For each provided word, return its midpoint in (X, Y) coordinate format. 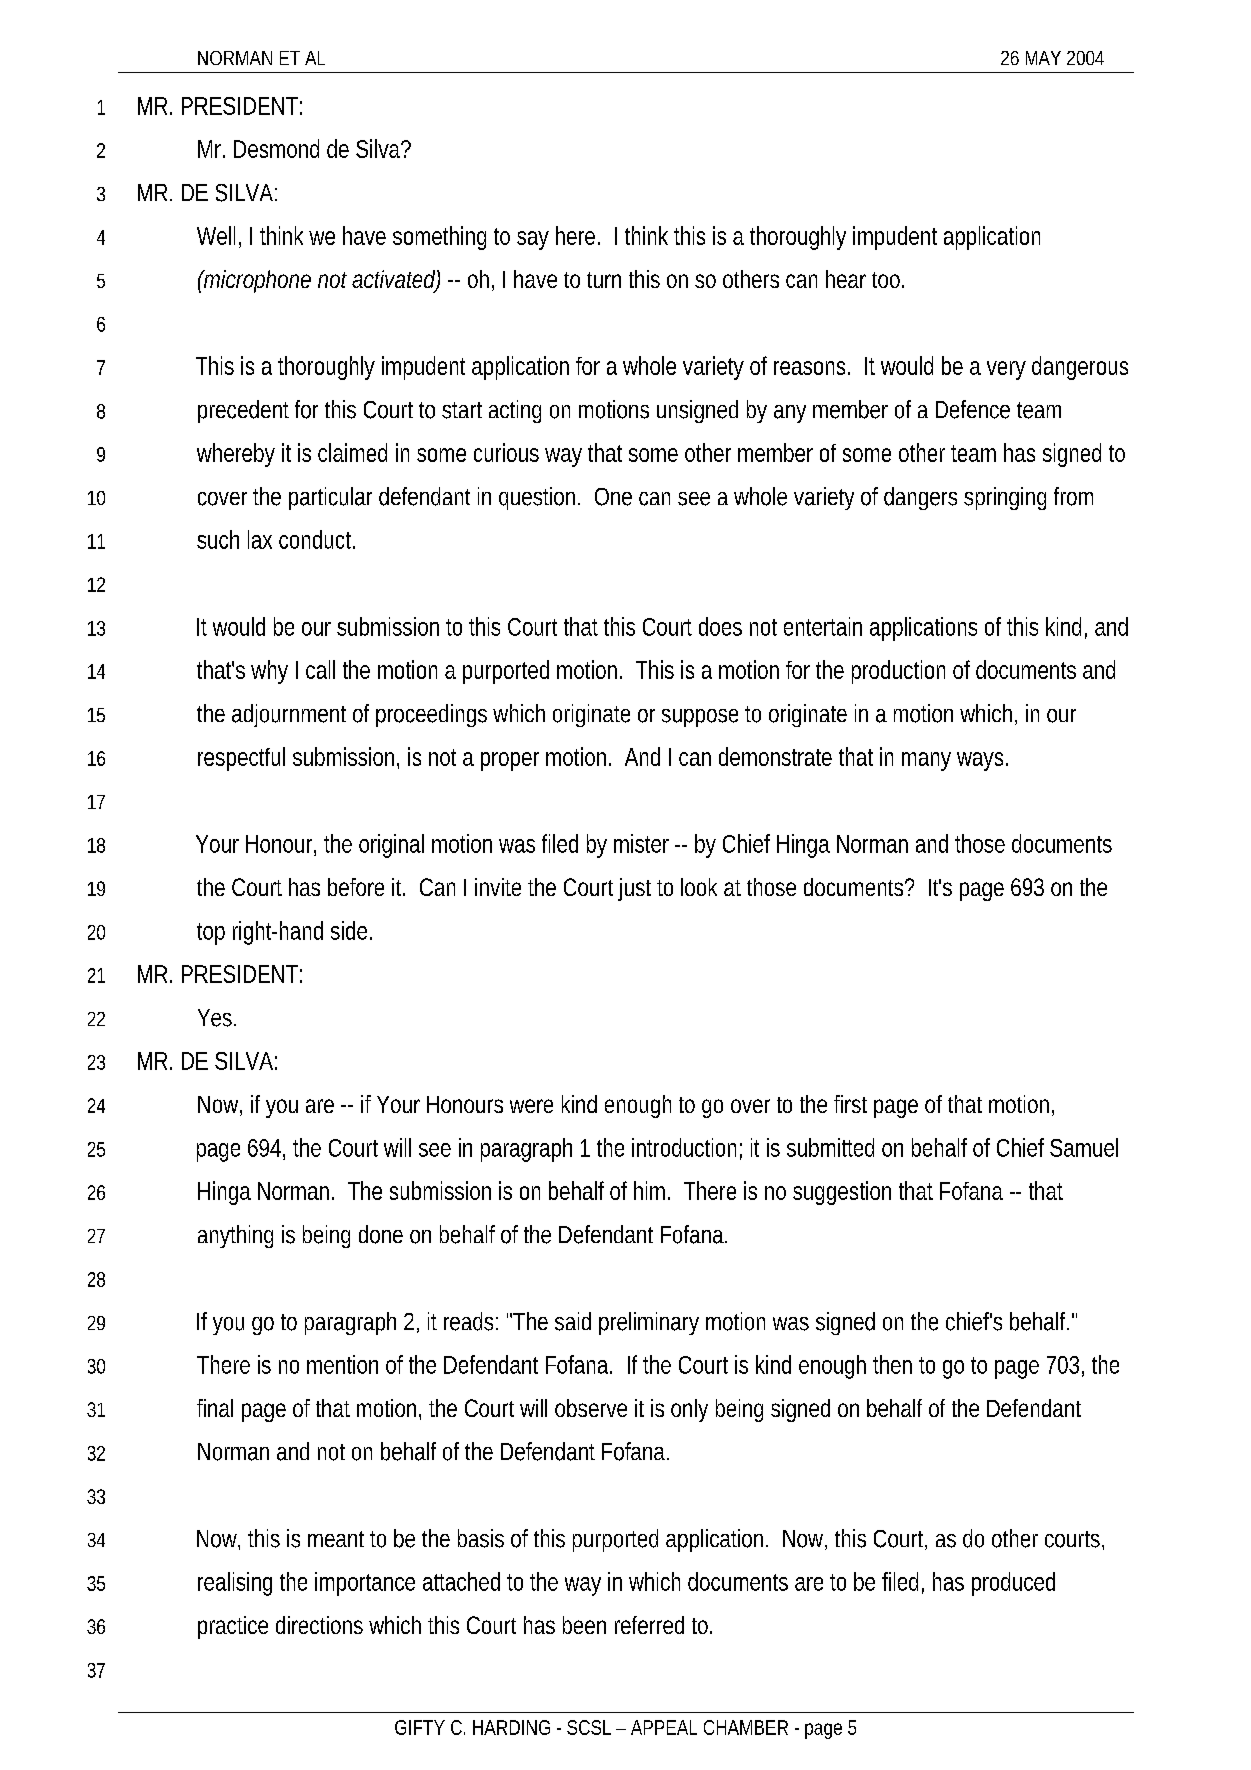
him (652, 1190)
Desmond (276, 148)
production (898, 672)
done (381, 1234)
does (720, 626)
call (320, 669)
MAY (1043, 58)
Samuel (1084, 1147)
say (533, 240)
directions (319, 1625)
